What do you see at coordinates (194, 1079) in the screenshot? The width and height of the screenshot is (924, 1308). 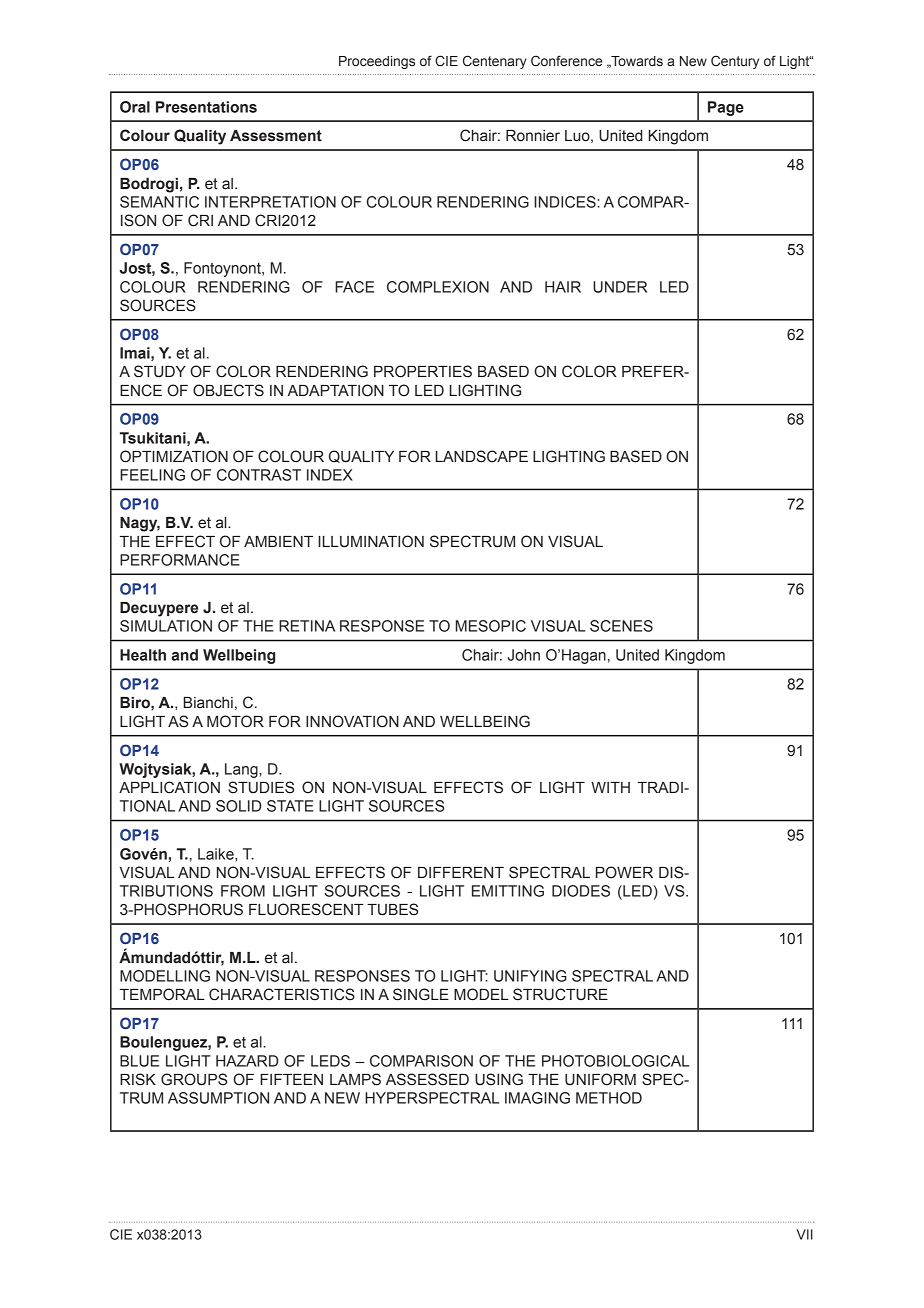 I see `GROUPS` at bounding box center [194, 1079].
